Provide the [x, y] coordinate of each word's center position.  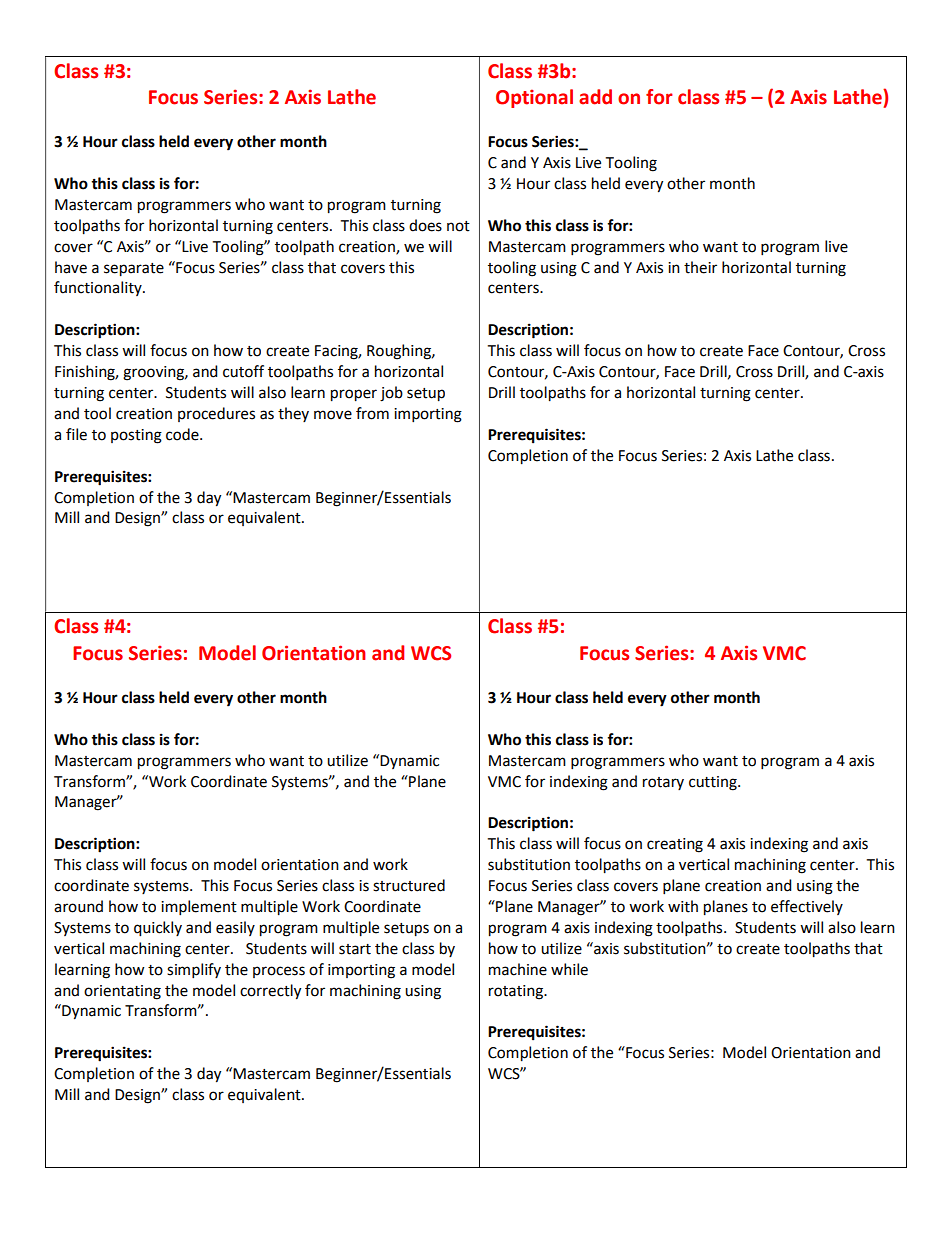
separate [134, 270]
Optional [534, 98]
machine [518, 969]
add [595, 97]
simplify [194, 970]
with [683, 906]
